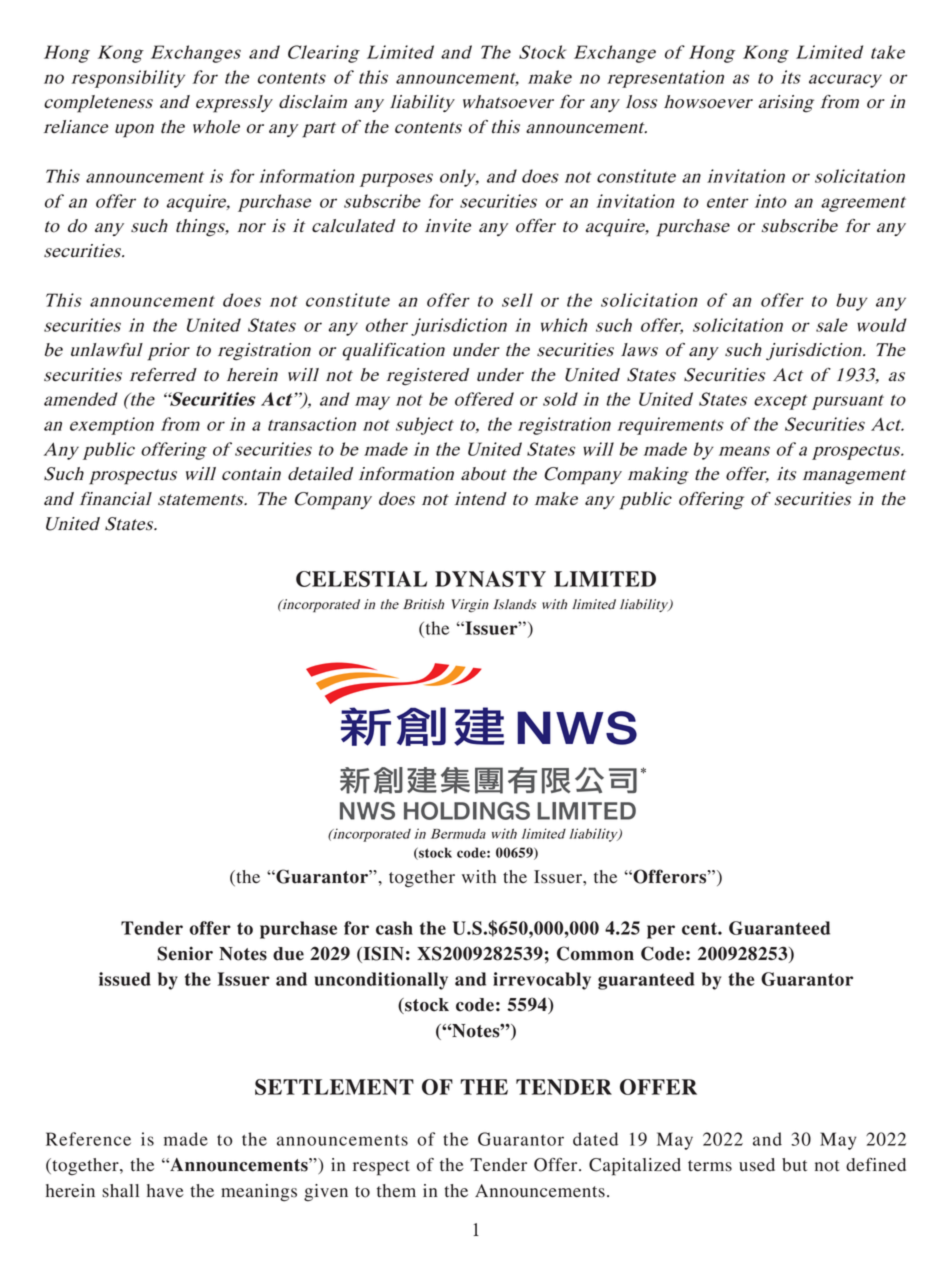 This page has width=952, height=1270. I want to click on have, so click(165, 1191).
